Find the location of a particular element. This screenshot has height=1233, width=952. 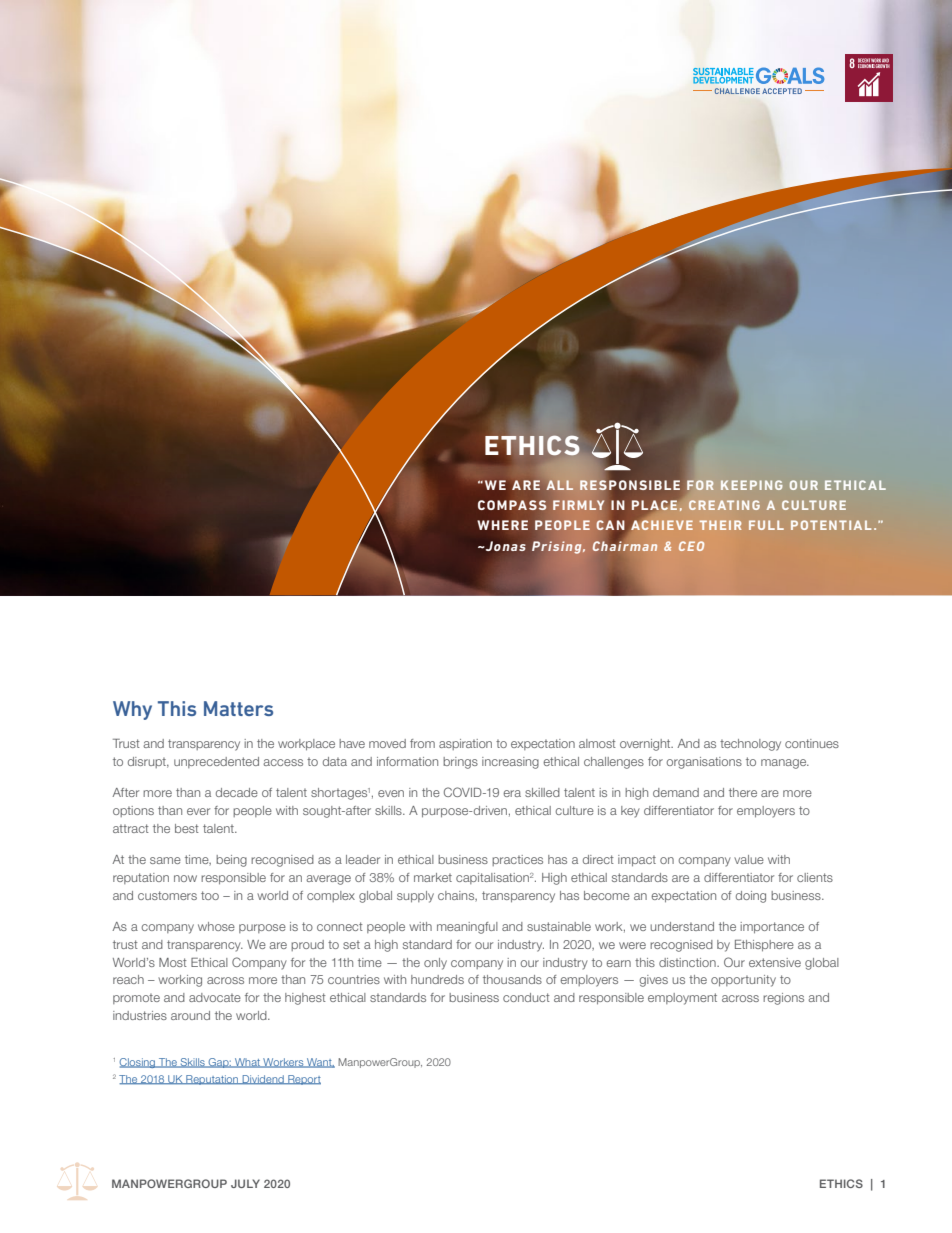

THEIR is located at coordinates (720, 525).
